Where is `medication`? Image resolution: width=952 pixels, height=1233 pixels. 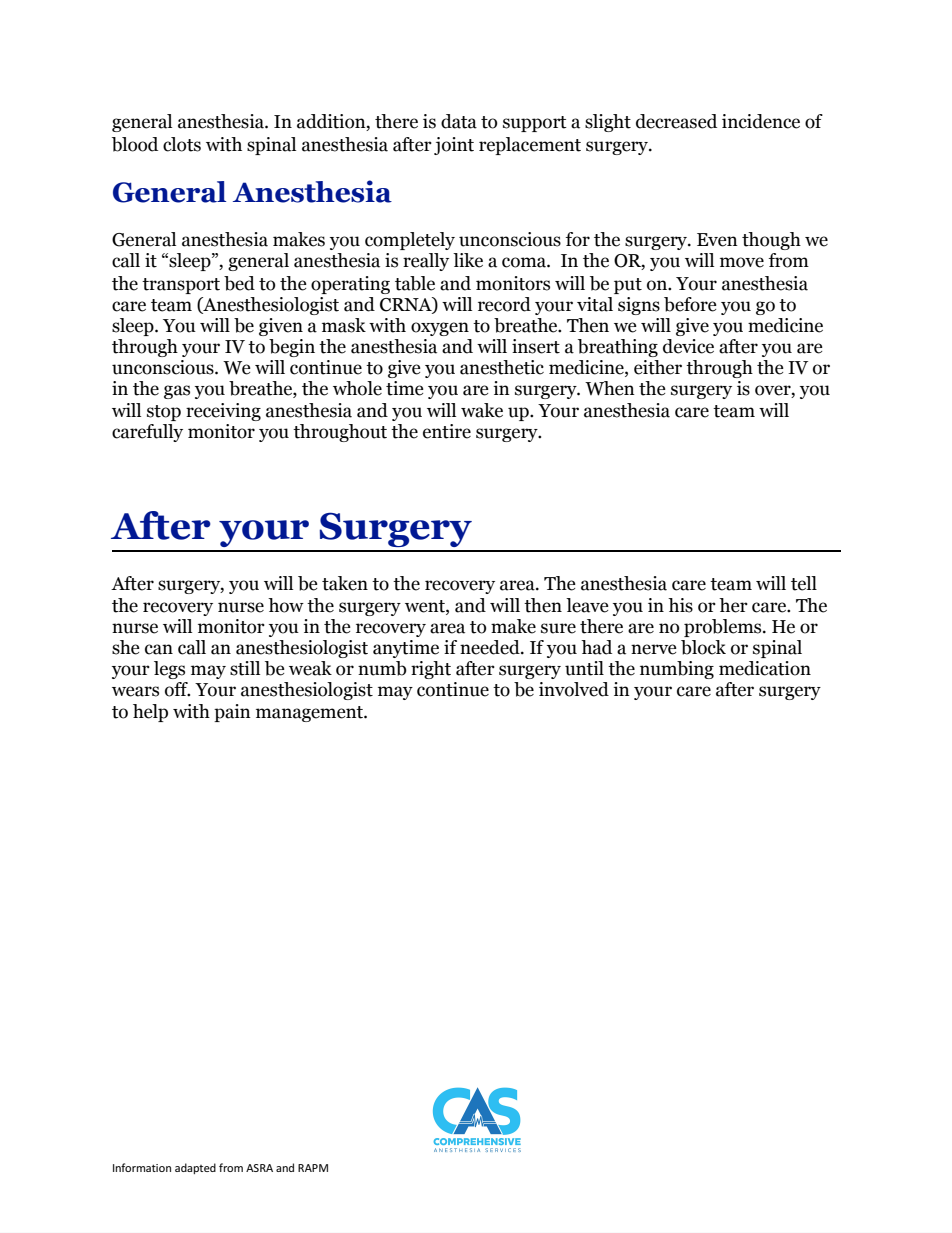
medication is located at coordinates (765, 668).
